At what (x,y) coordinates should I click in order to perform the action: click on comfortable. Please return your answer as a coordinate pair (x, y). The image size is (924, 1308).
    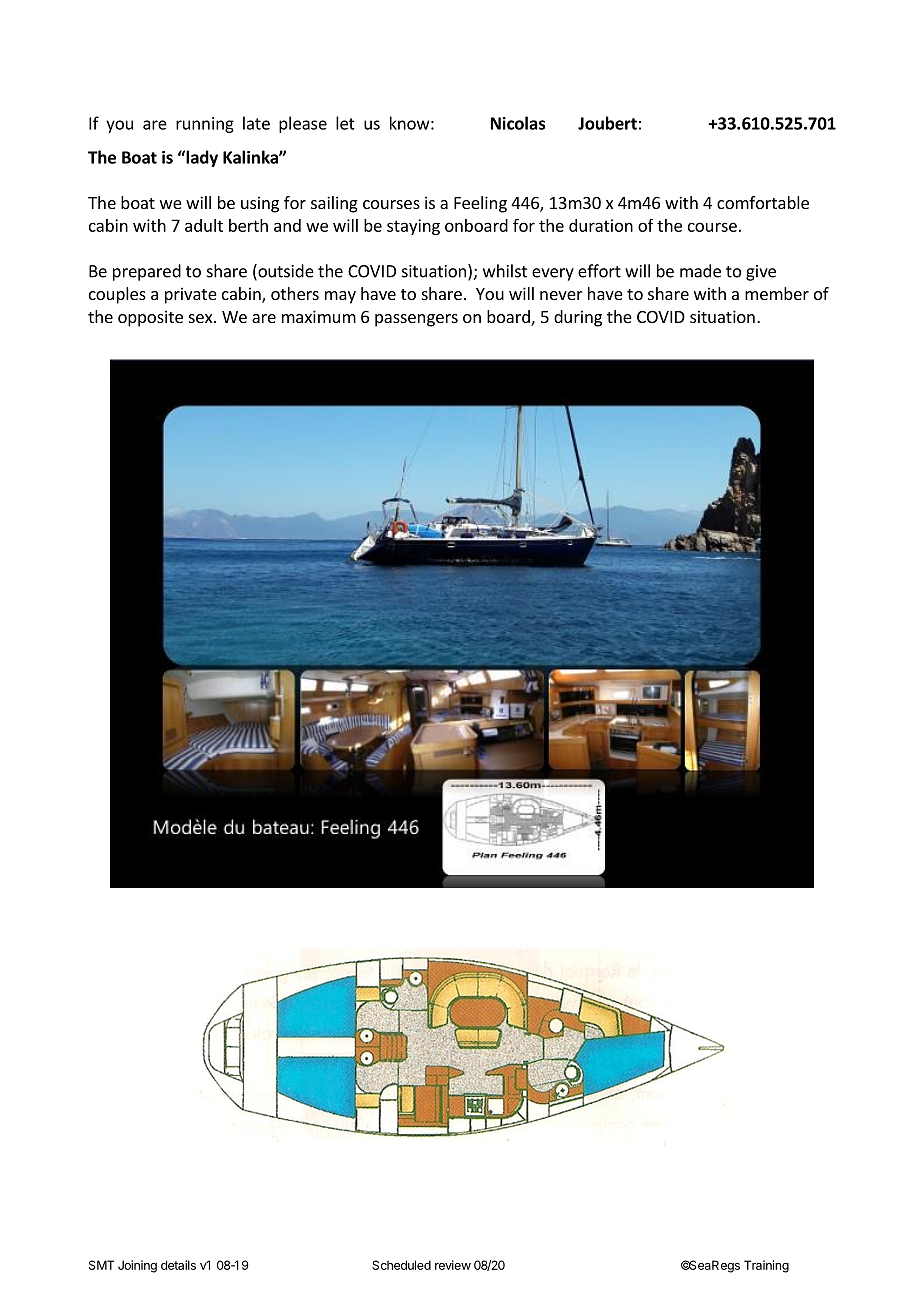
    Looking at the image, I should click on (763, 202).
